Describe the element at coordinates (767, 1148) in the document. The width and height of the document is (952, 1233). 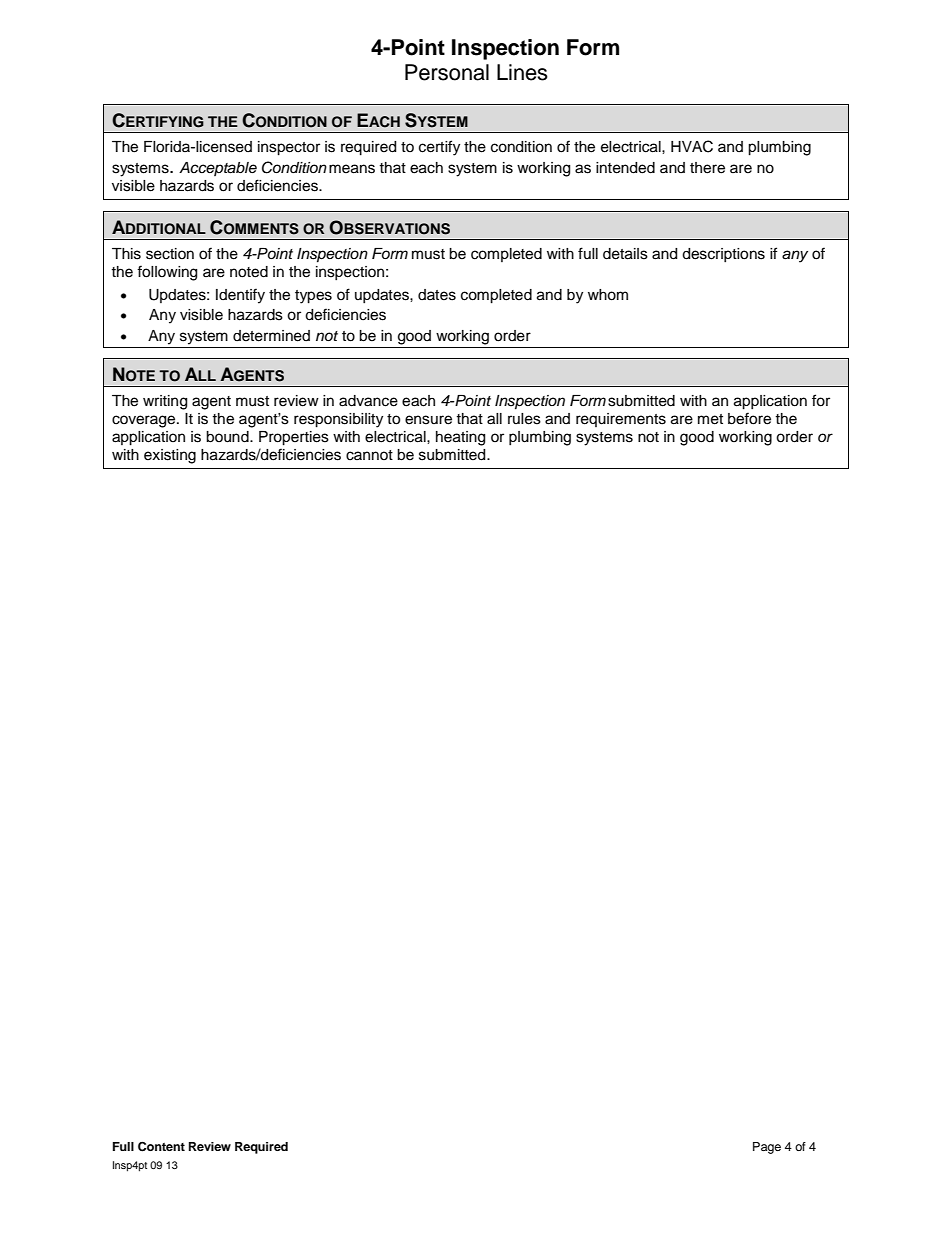
I see `Page` at that location.
